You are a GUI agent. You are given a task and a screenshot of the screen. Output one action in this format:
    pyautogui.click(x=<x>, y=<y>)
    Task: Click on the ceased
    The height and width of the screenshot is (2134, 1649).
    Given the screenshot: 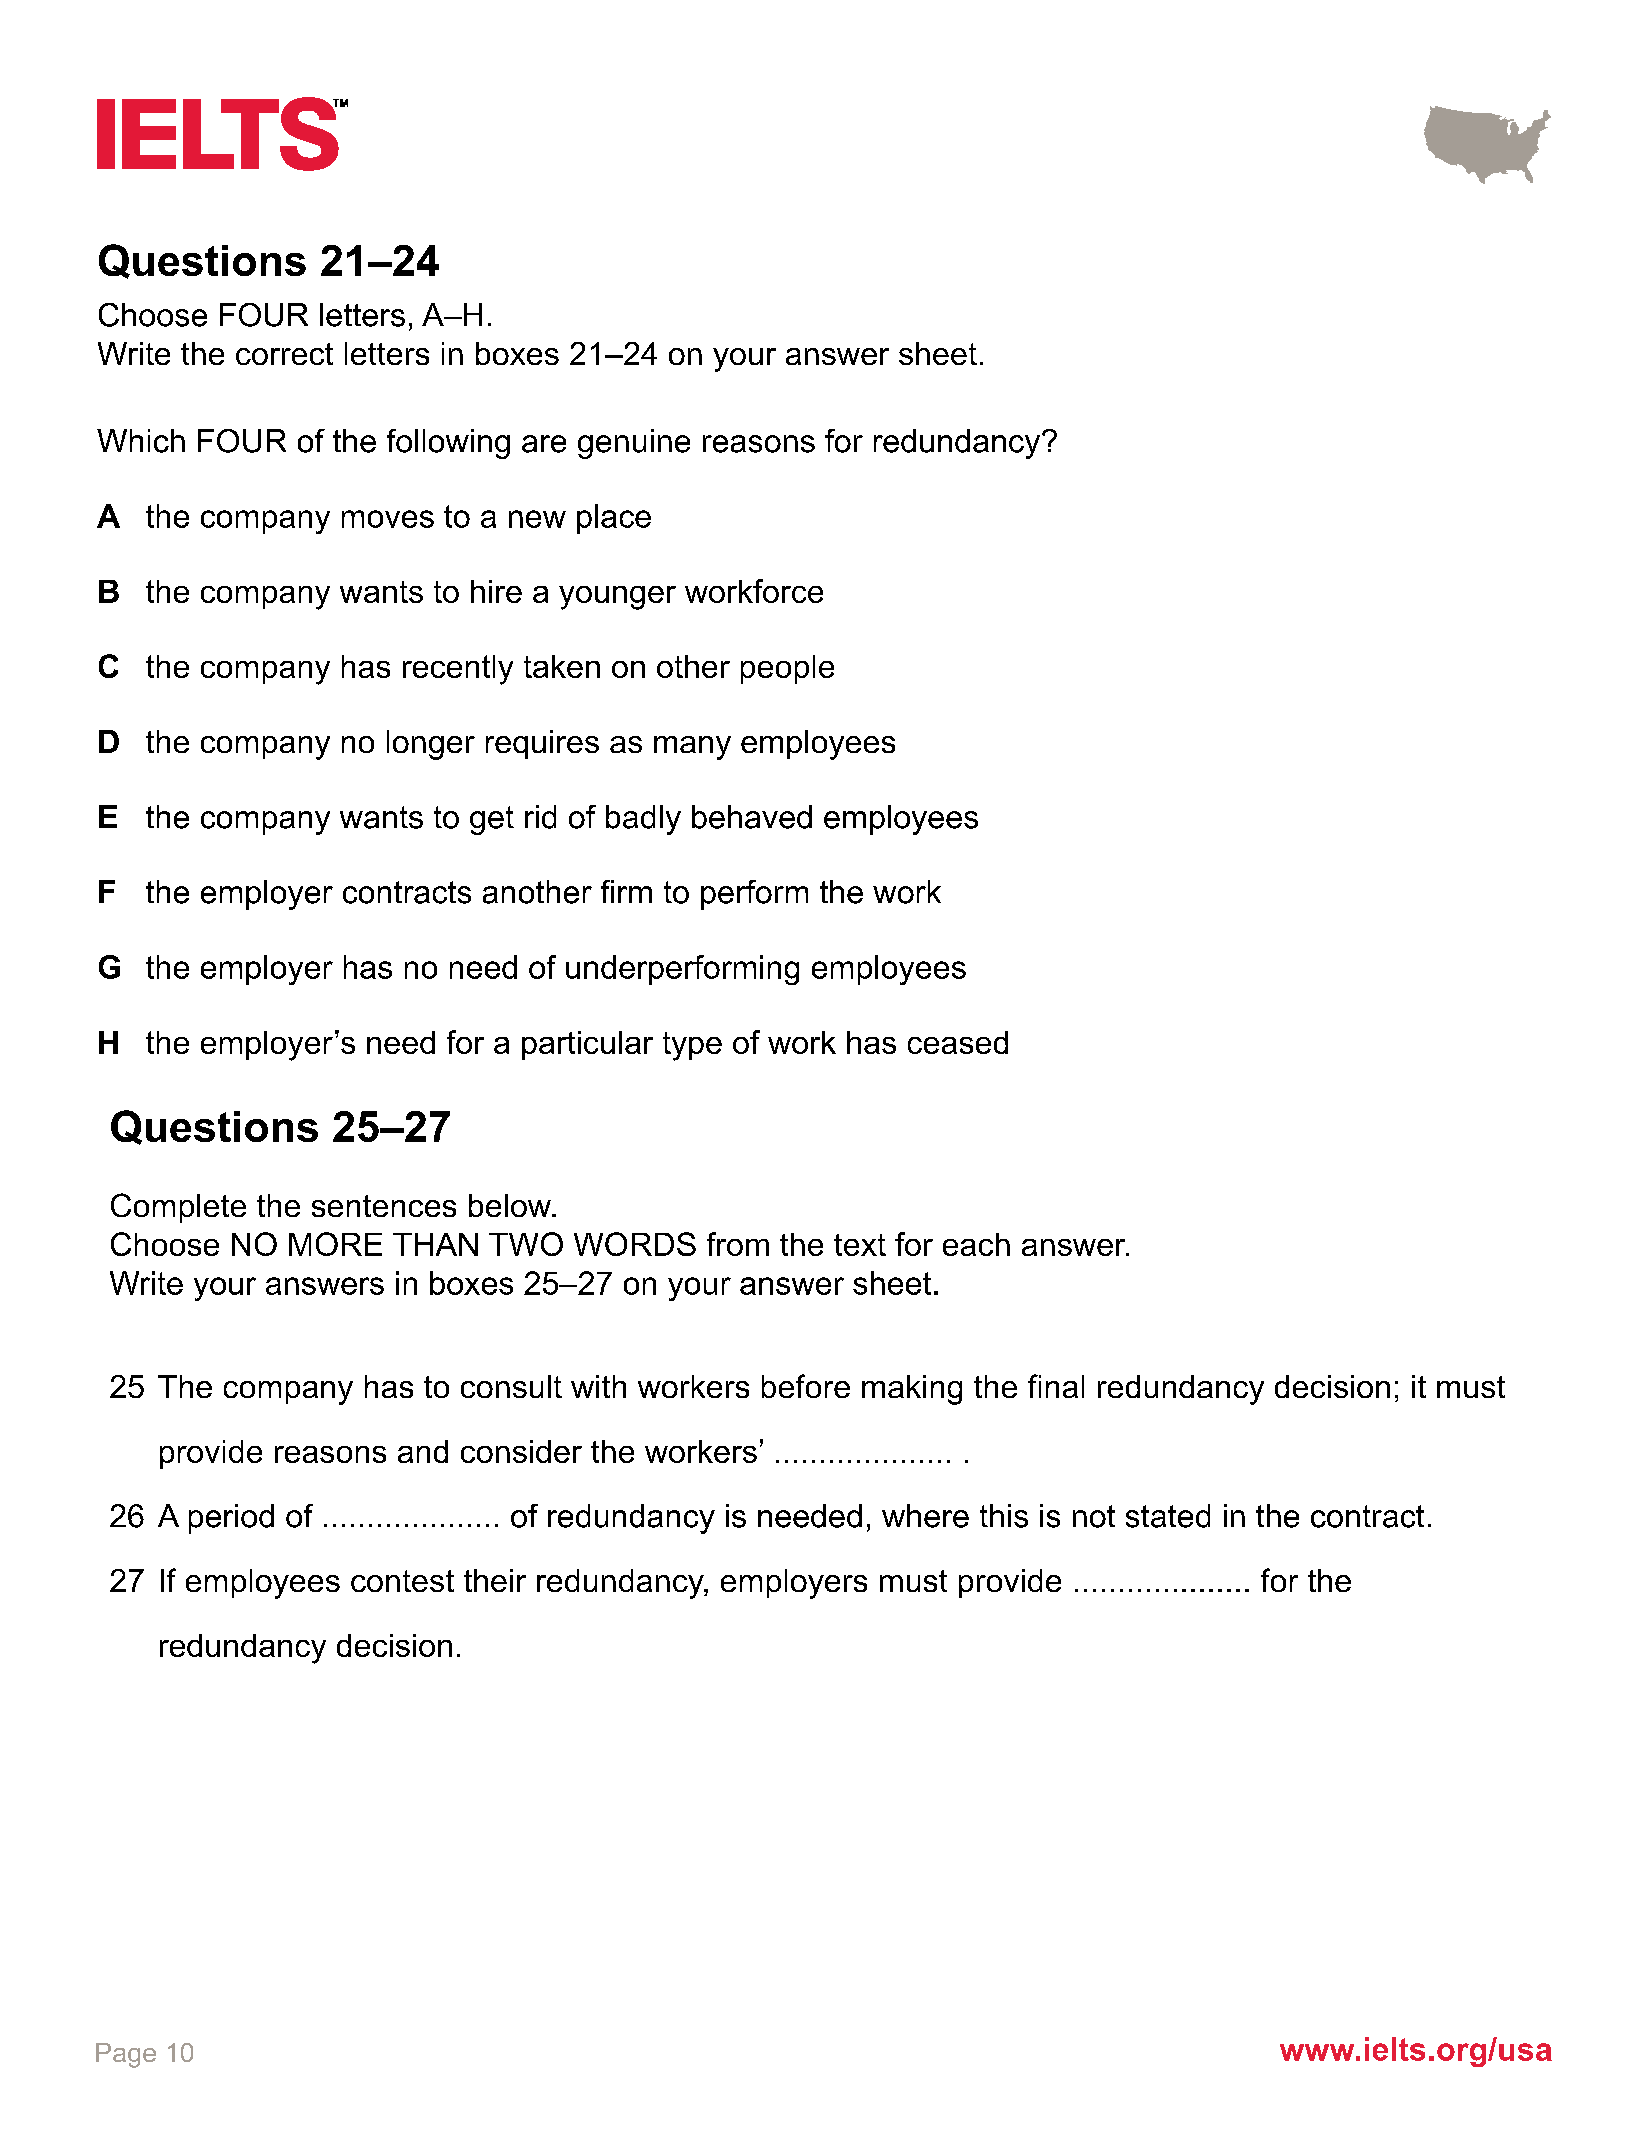 What is the action you would take?
    pyautogui.click(x=958, y=1042)
